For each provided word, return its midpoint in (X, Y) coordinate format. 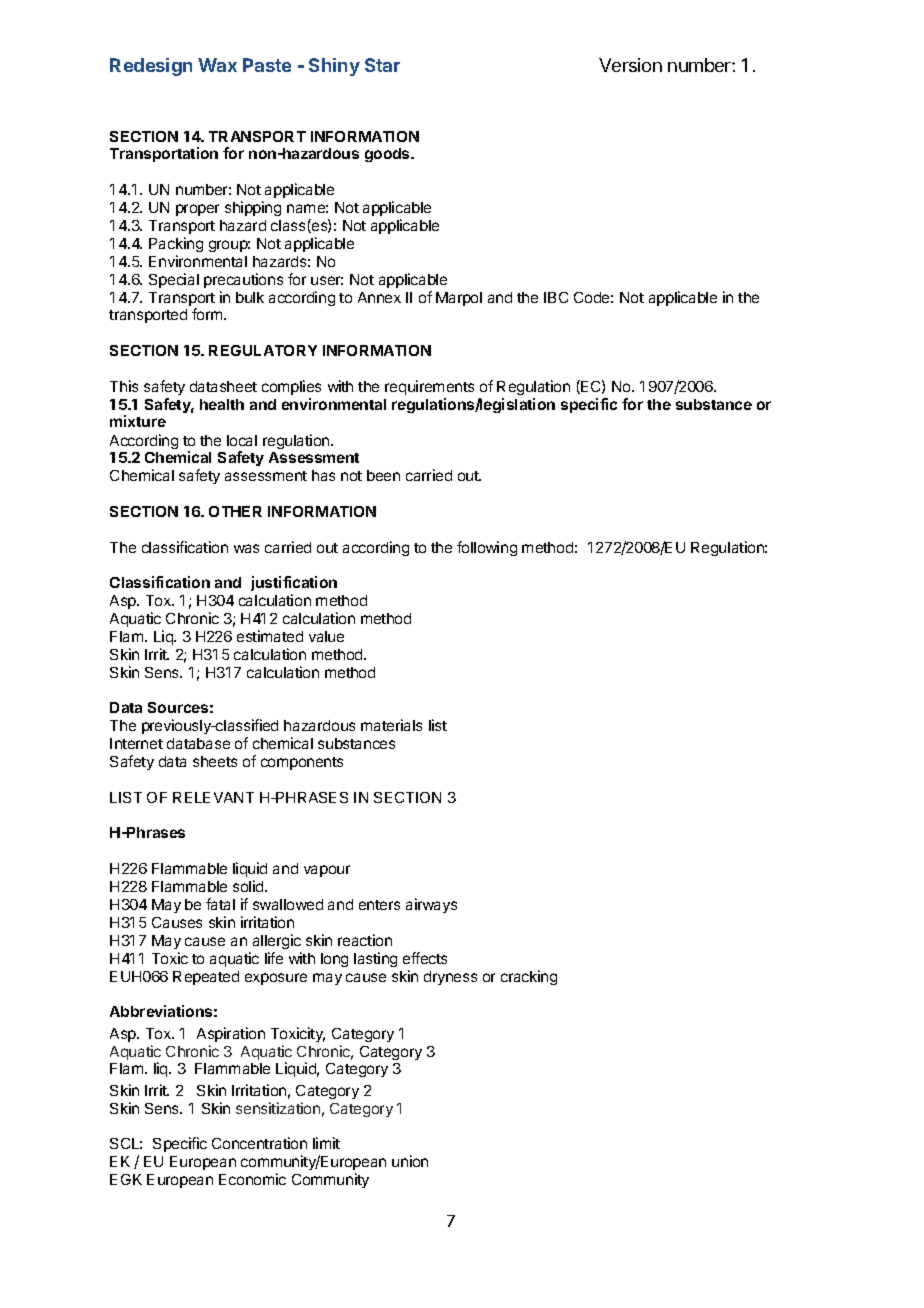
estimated (270, 636)
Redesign (151, 67)
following (487, 548)
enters (379, 905)
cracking (529, 977)
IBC (556, 297)
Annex (379, 297)
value (326, 636)
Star (382, 65)
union (410, 1161)
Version (630, 65)
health (222, 404)
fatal (220, 904)
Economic (252, 1179)
